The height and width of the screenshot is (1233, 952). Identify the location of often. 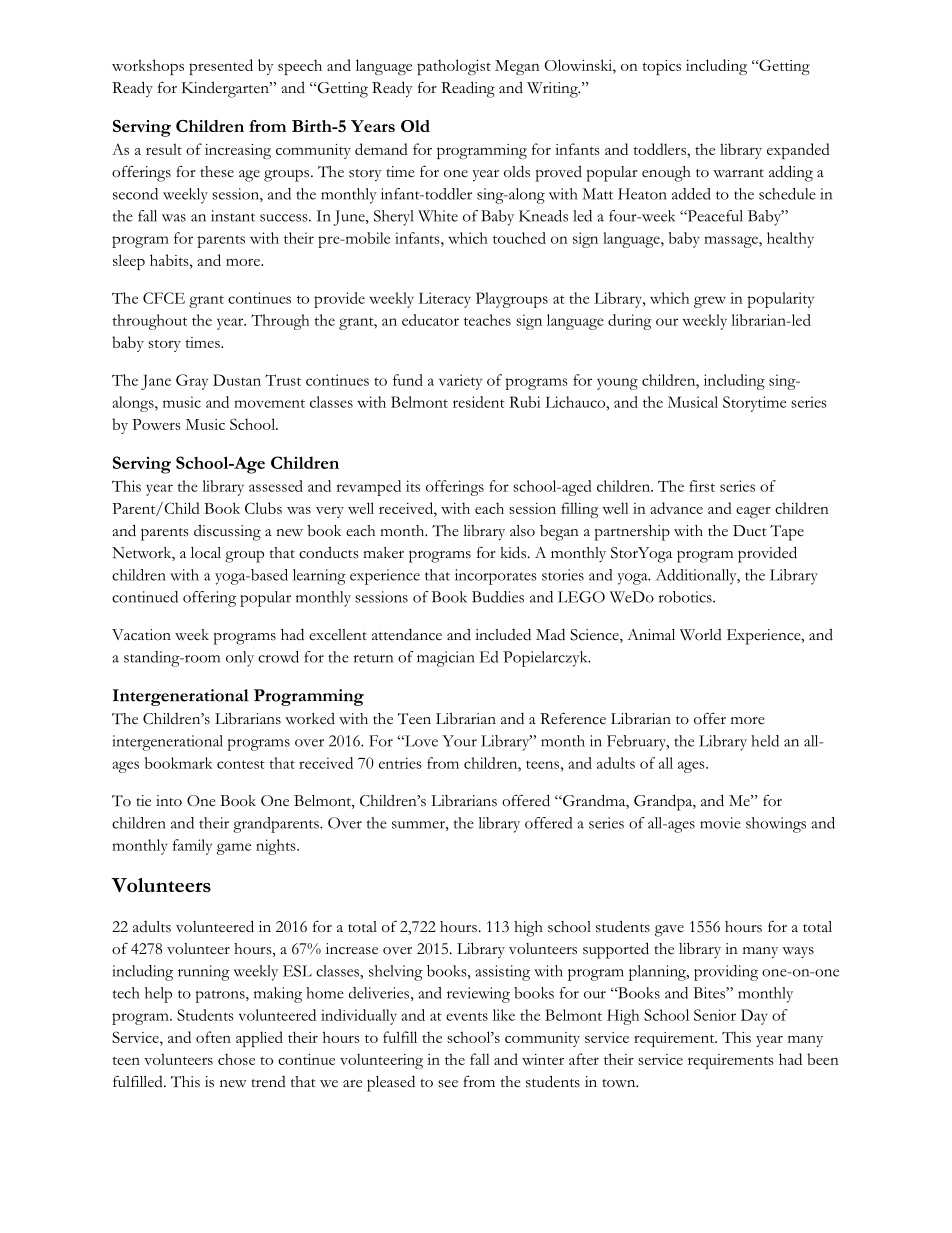
(213, 1037).
